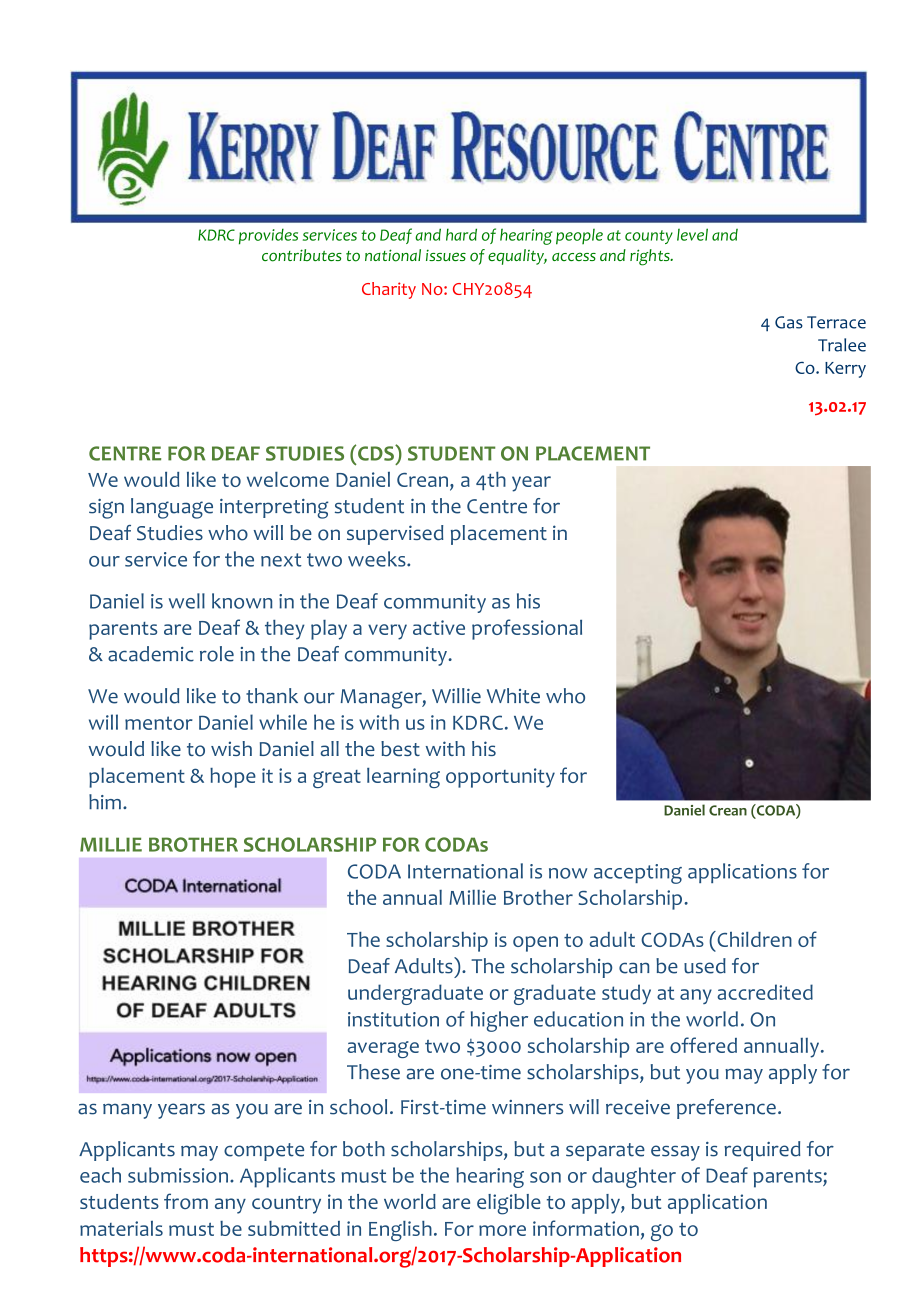 This screenshot has height=1308, width=924. What do you see at coordinates (187, 601) in the screenshot?
I see `well` at bounding box center [187, 601].
